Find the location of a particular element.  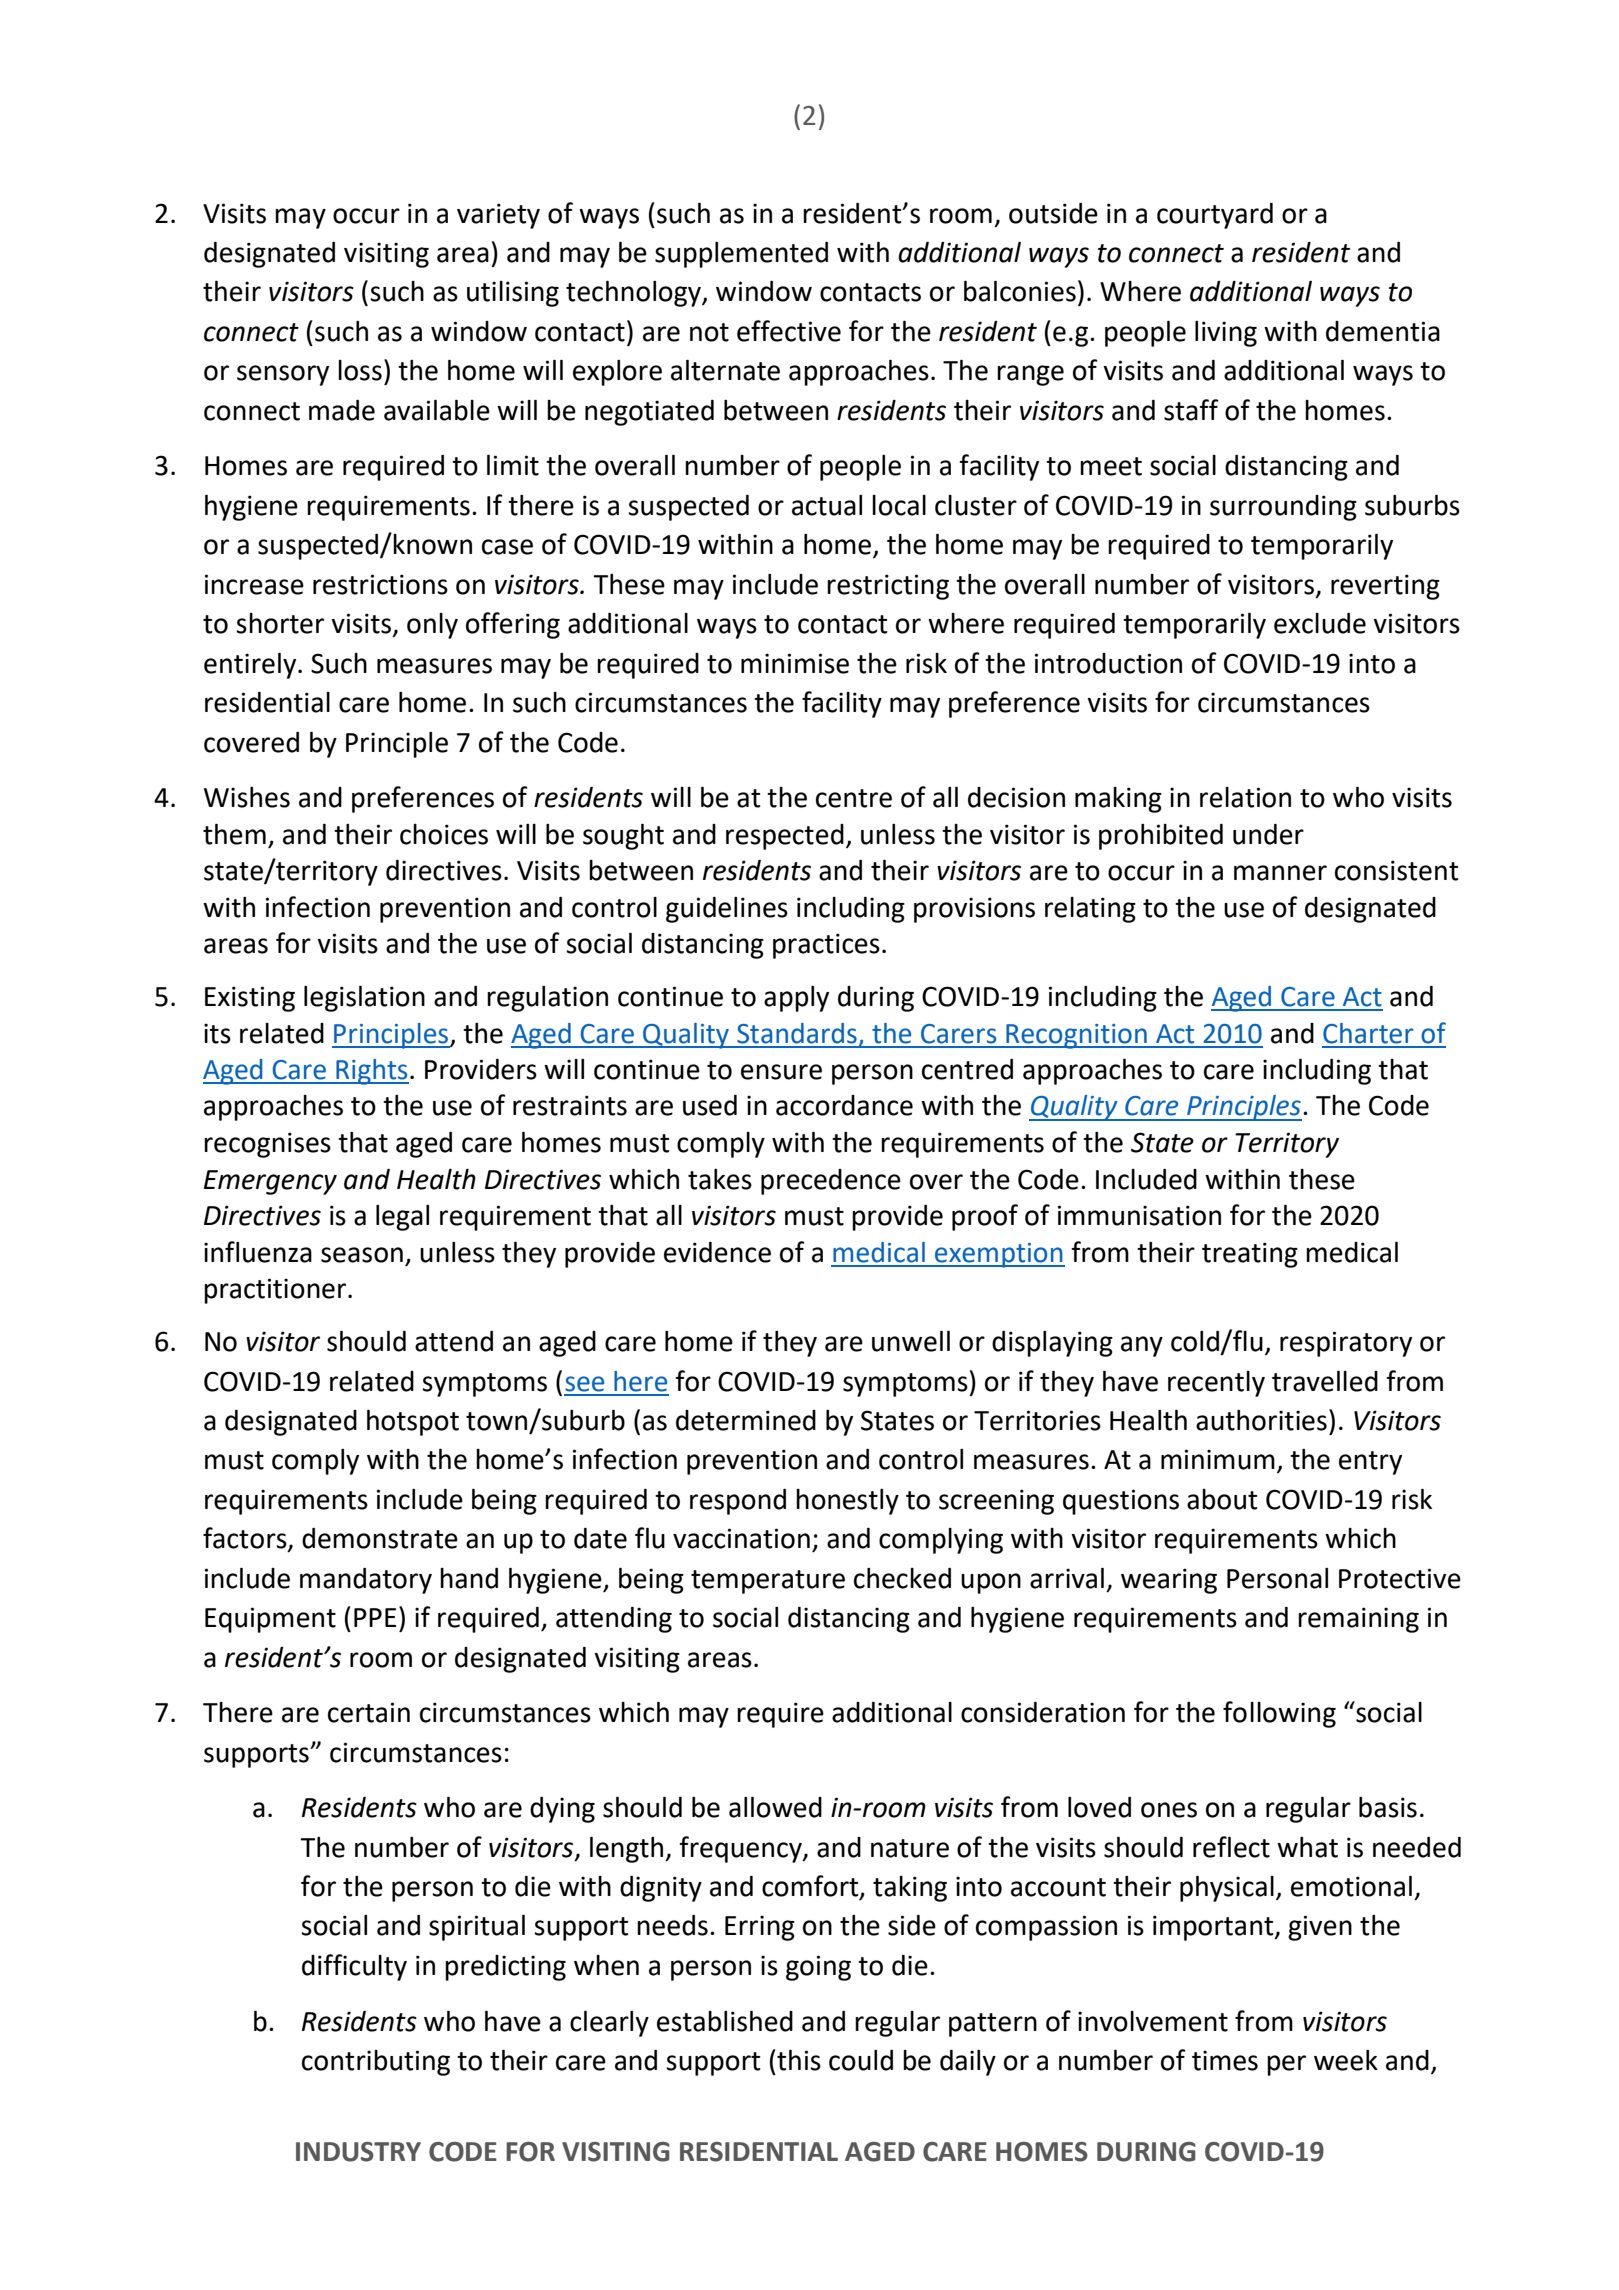

choices is located at coordinates (444, 834).
